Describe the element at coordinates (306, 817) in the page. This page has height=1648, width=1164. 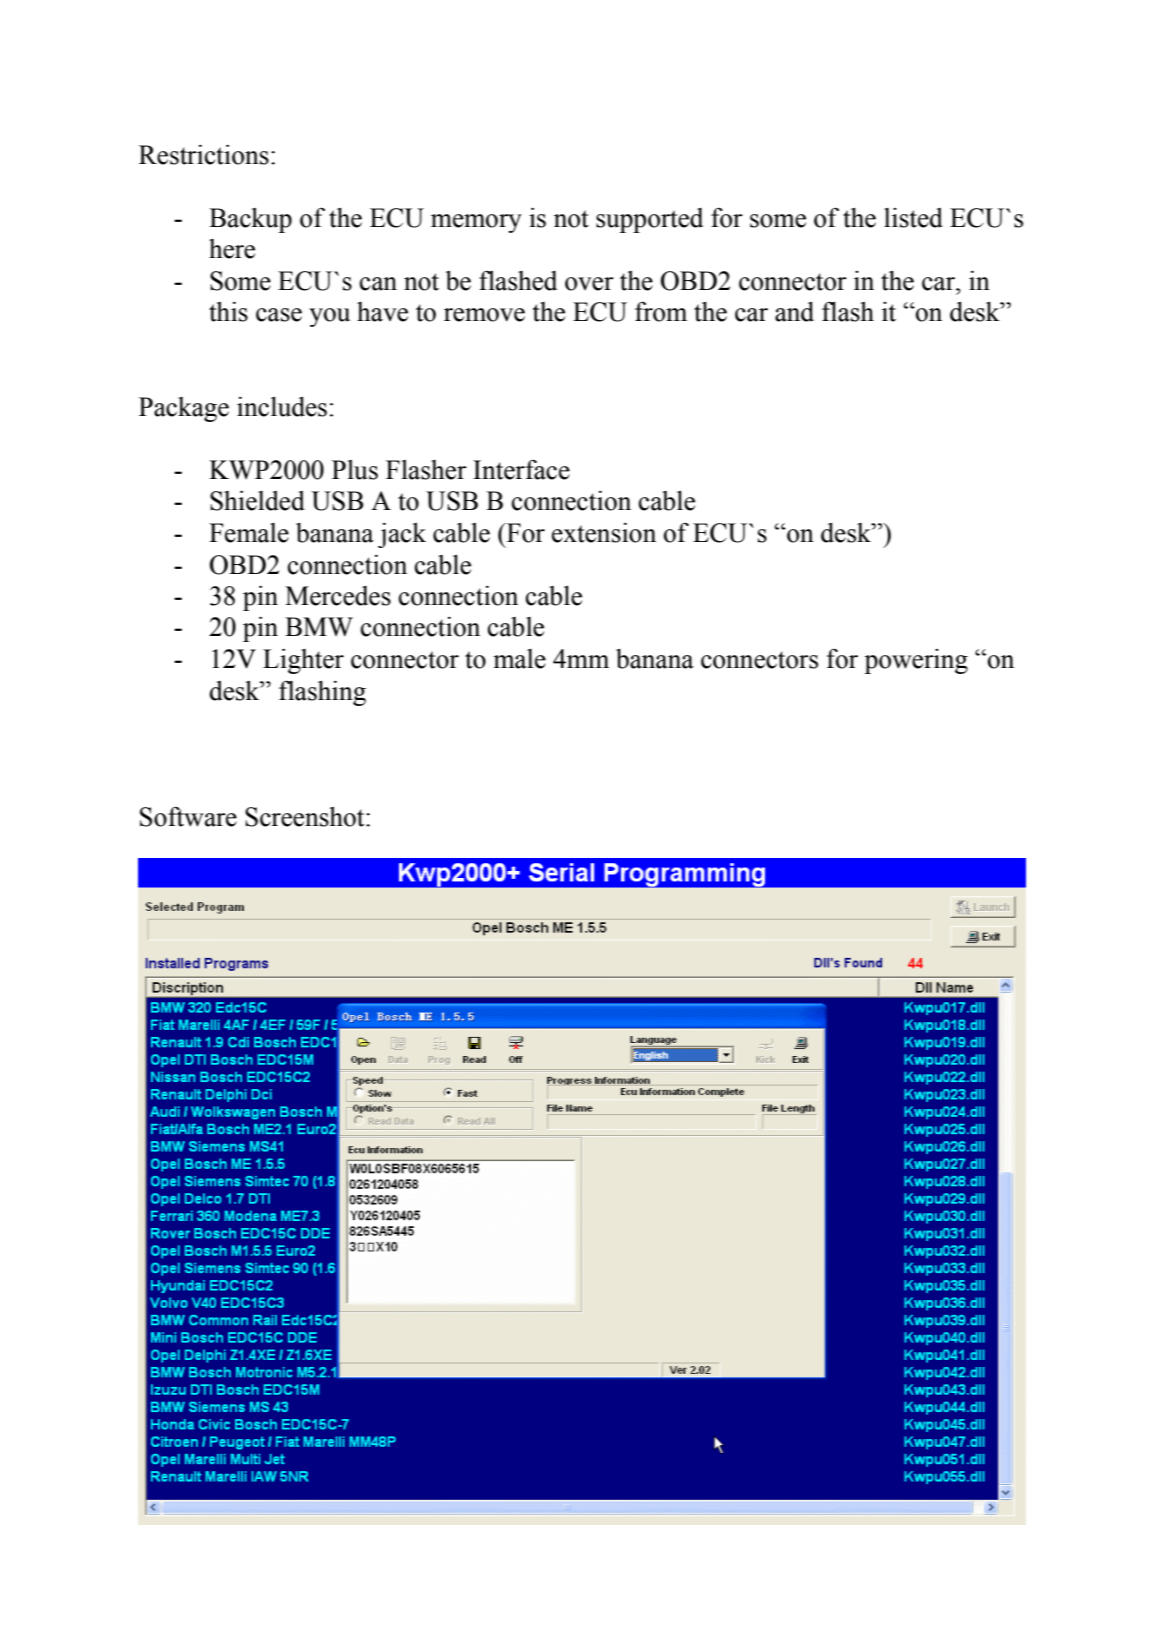
I see `Screenshot` at that location.
